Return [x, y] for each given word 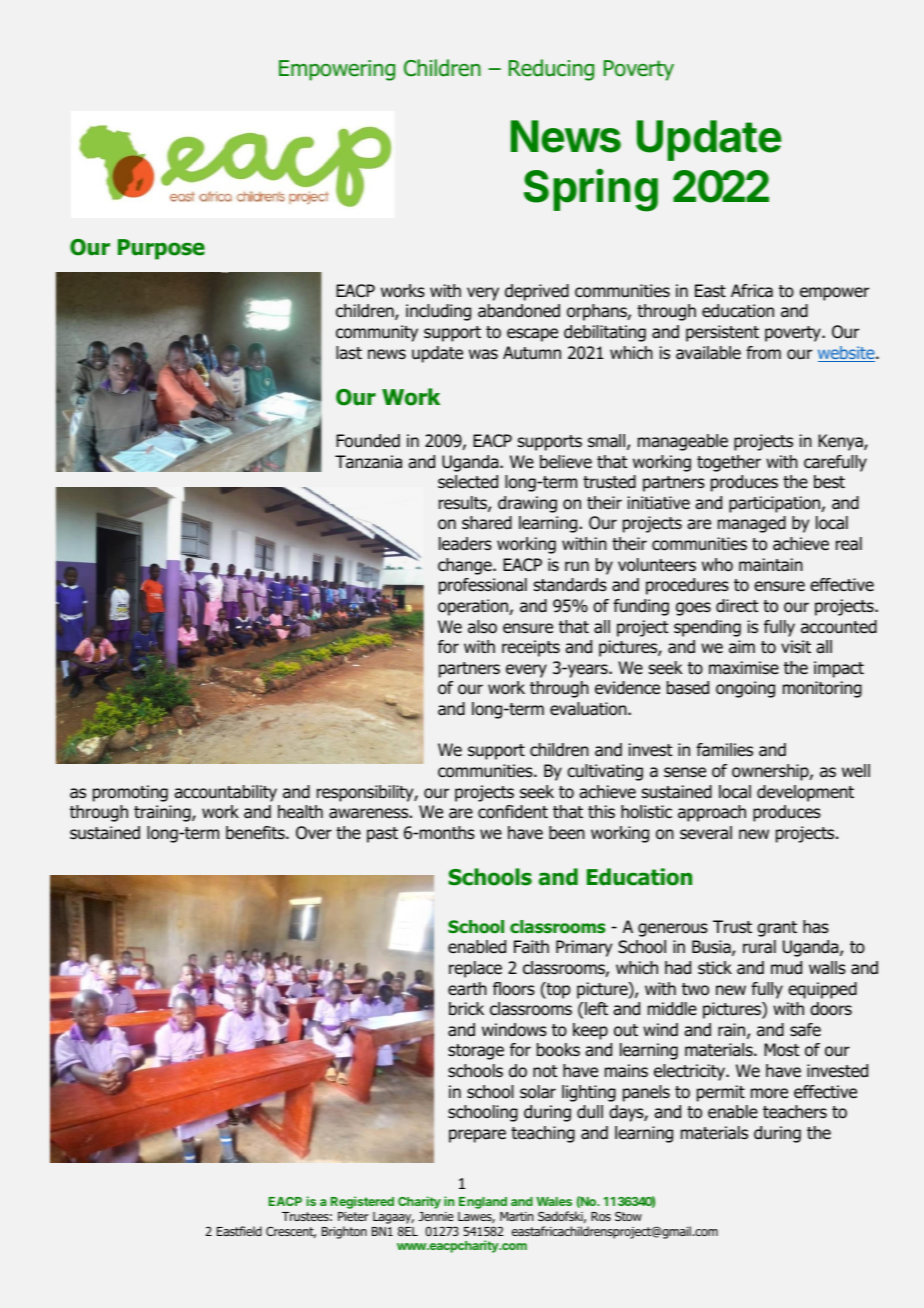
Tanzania [368, 462]
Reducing [551, 70]
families [724, 750]
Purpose [161, 249]
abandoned [519, 311]
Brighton [344, 1232]
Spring [591, 190]
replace [475, 969]
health [300, 812]
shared [487, 523]
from [763, 353]
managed [752, 524]
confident [513, 812]
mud [786, 968]
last [349, 353]
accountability [225, 793]
